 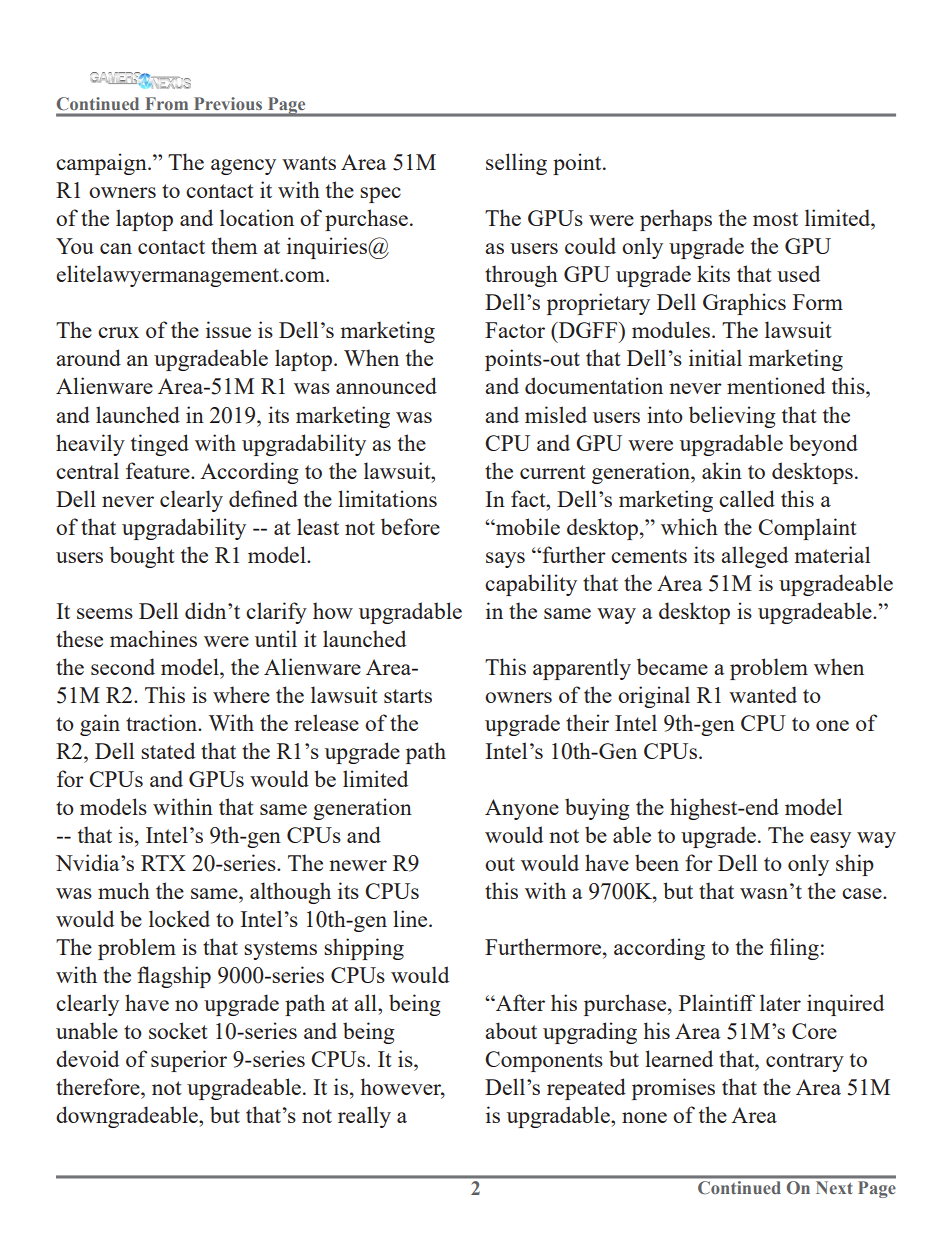 I want to click on machines, so click(x=153, y=638).
